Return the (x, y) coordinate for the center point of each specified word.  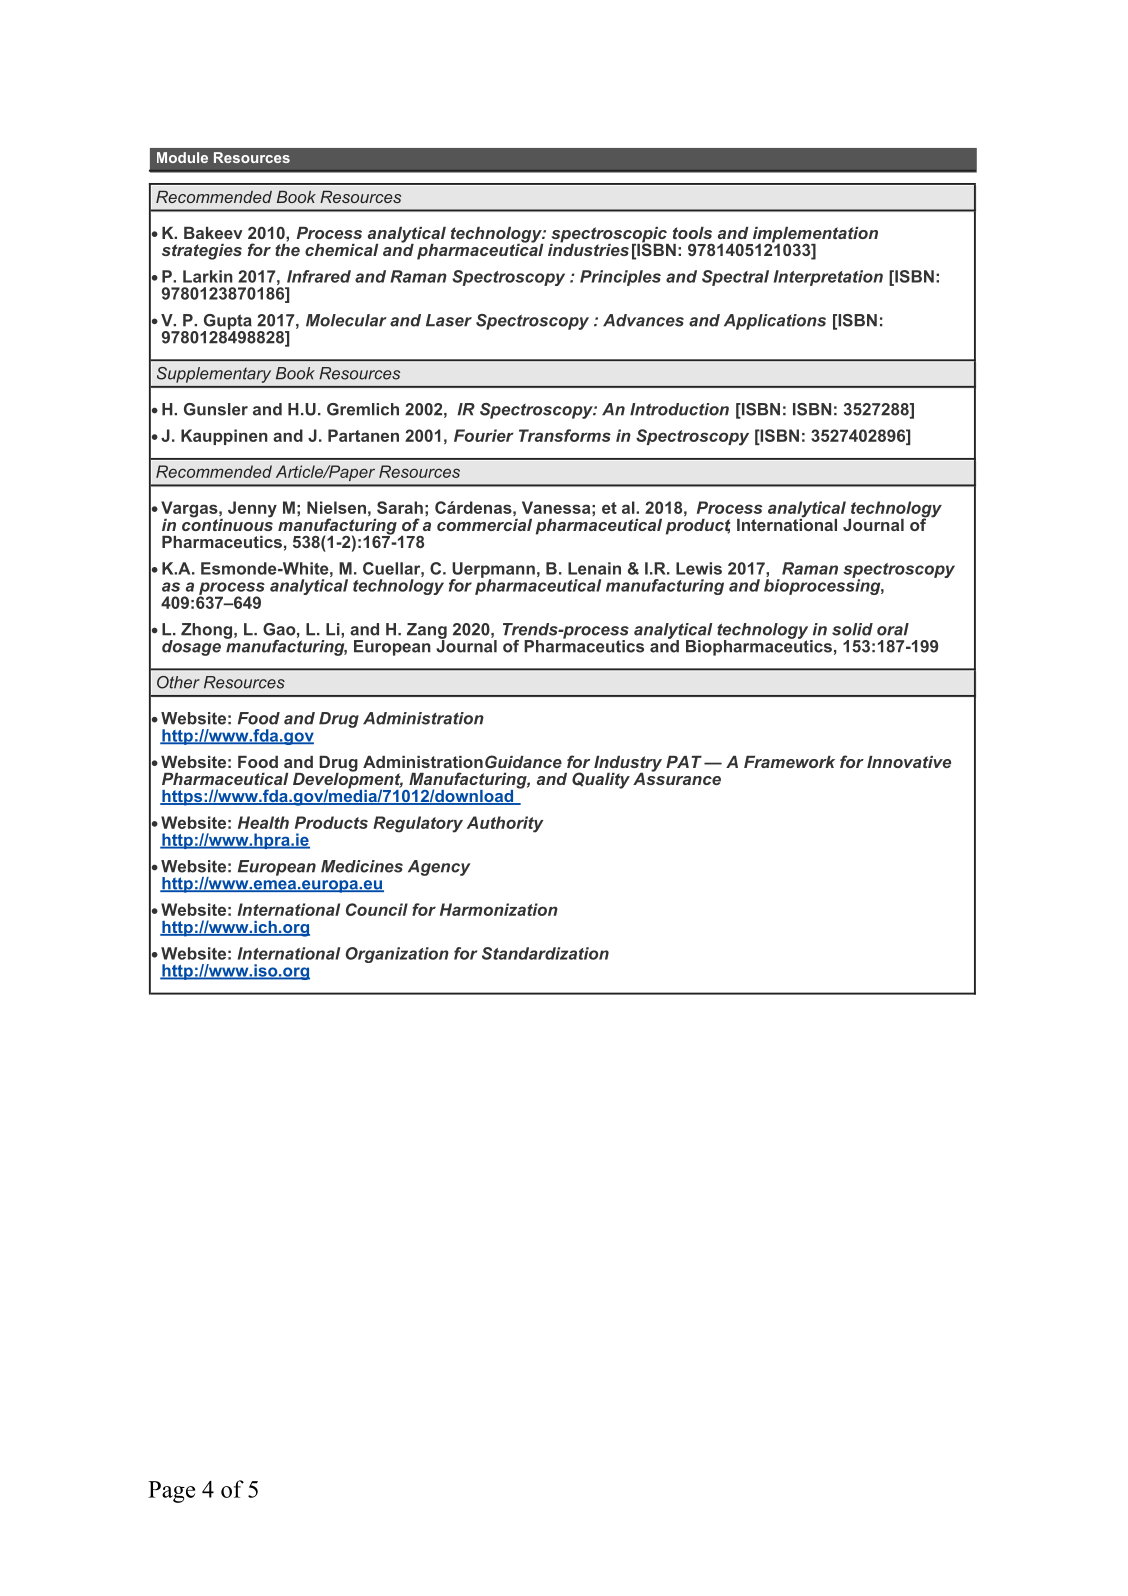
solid (852, 629)
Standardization (545, 953)
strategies (202, 252)
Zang (427, 632)
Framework (789, 762)
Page (171, 1492)
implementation (814, 236)
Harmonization (499, 909)
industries (588, 248)
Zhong (208, 631)
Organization (397, 955)
